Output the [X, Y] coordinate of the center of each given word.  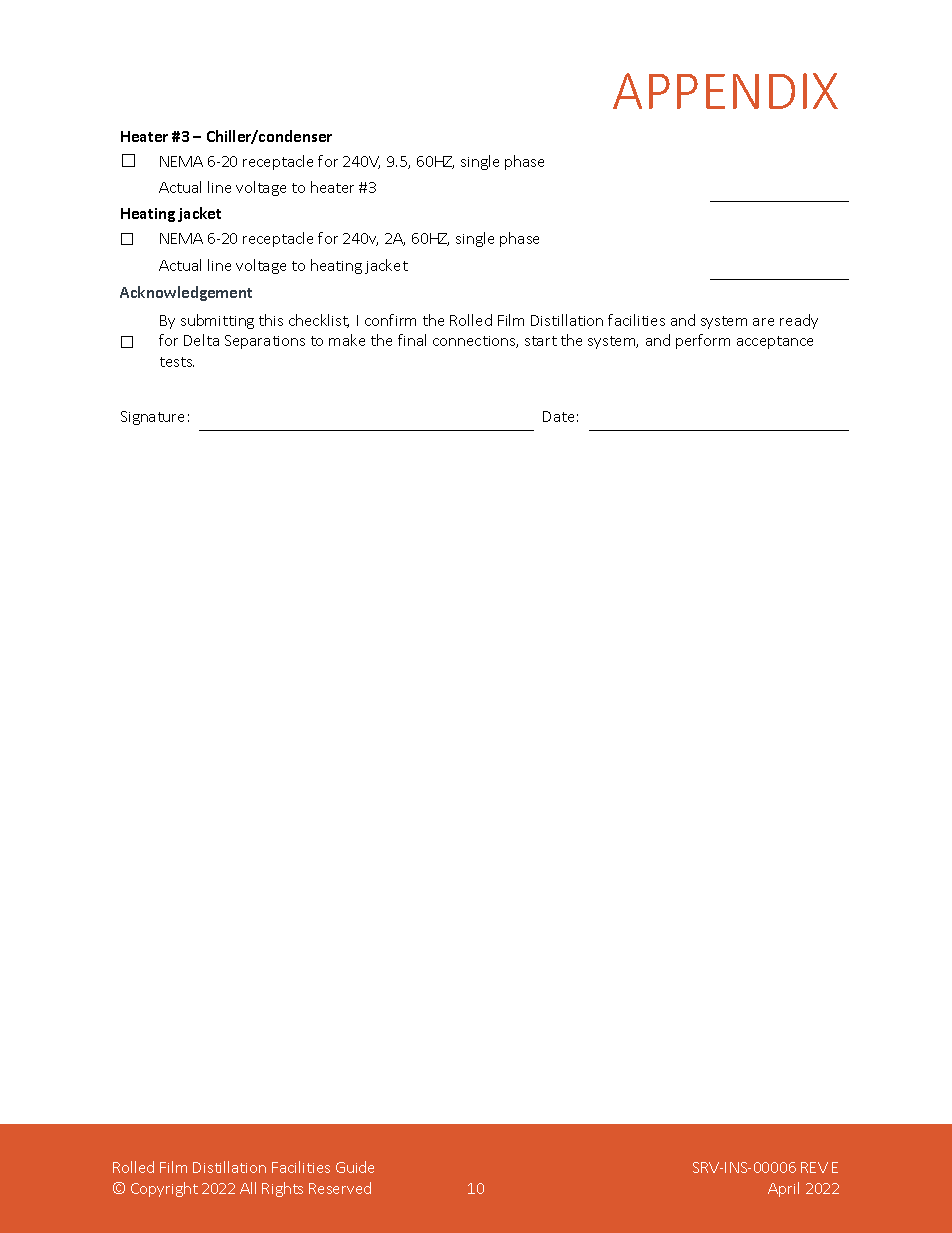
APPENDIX [725, 91]
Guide [355, 1167]
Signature [152, 418]
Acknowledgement [186, 293]
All [248, 1188]
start [541, 341]
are [763, 322]
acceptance [775, 342]
